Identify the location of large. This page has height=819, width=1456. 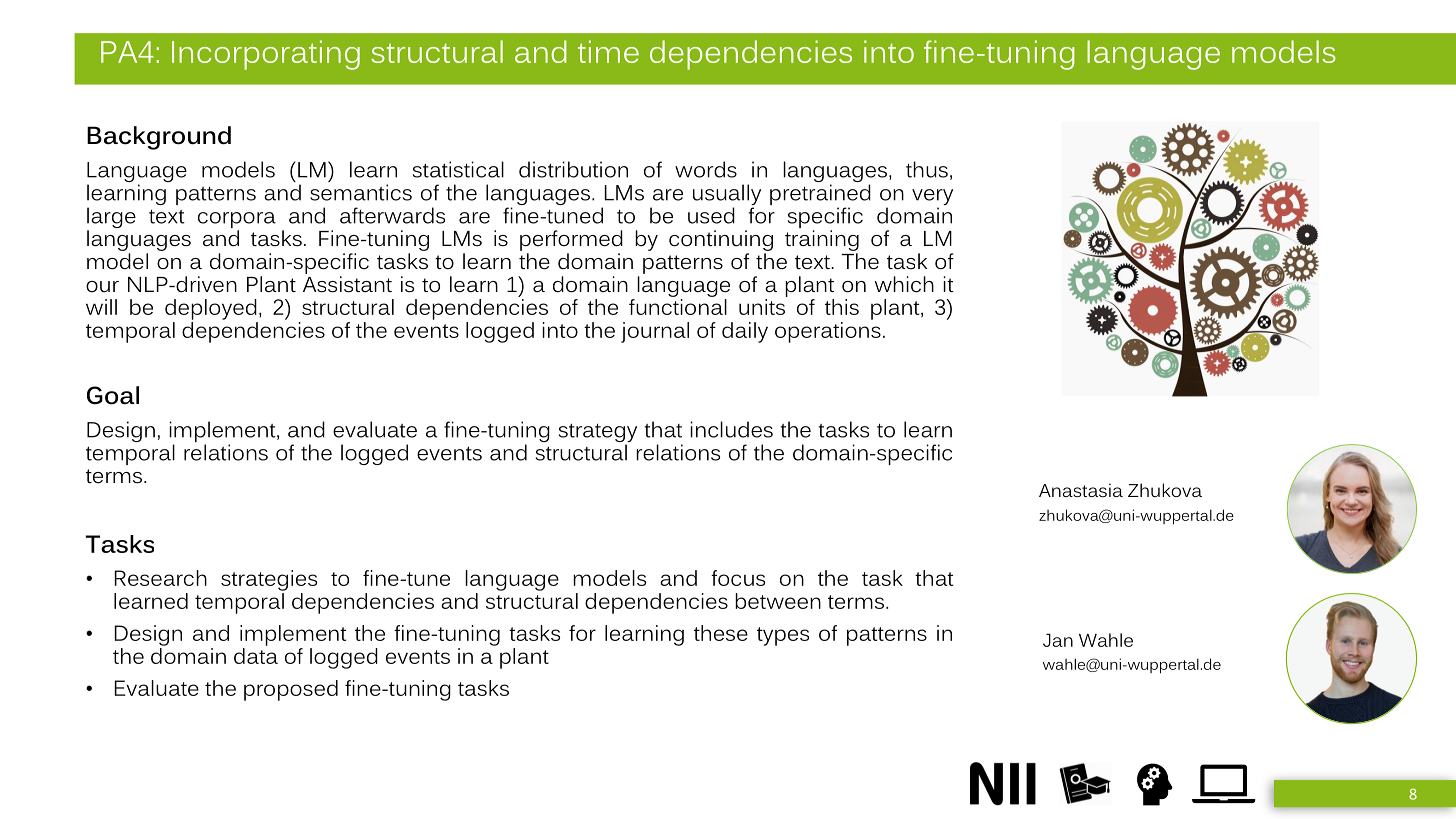
(111, 217).
